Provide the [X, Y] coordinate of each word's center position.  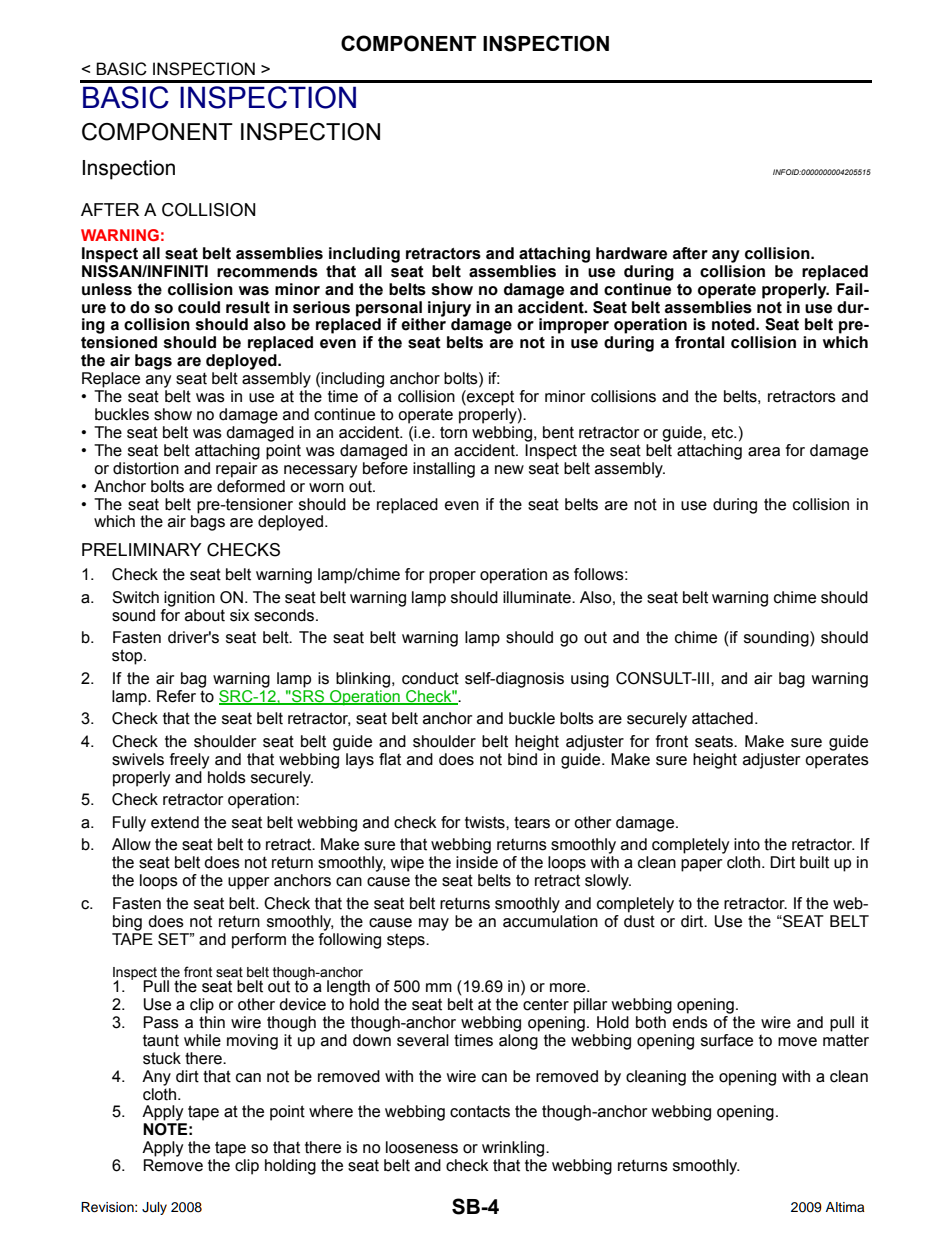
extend [175, 822]
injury [449, 310]
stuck [162, 1058]
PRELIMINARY [142, 549]
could [199, 307]
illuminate [538, 597]
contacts [480, 1111]
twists [486, 822]
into [747, 844]
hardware [631, 253]
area [764, 452]
